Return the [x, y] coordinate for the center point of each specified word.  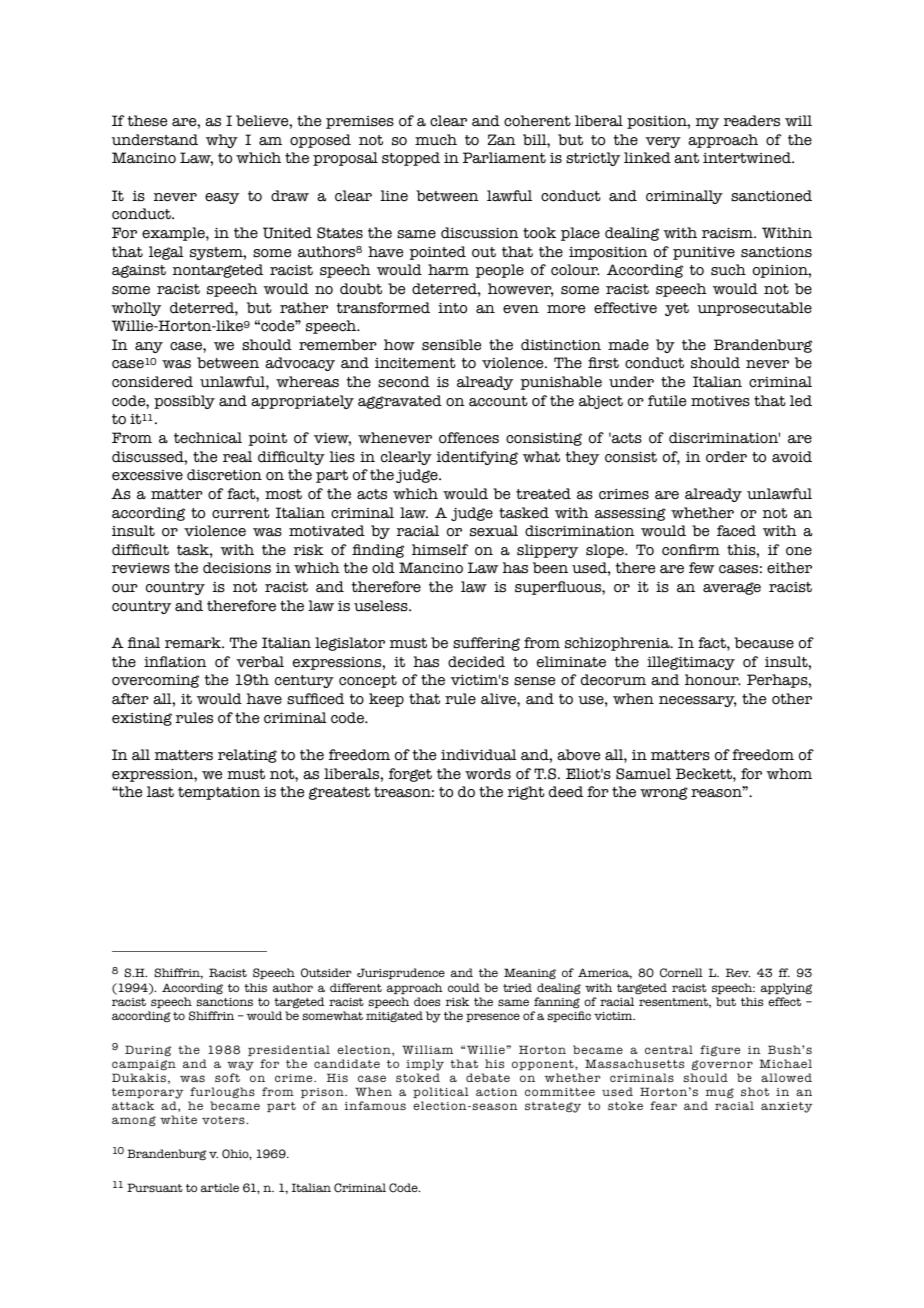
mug [720, 1093]
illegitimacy [691, 663]
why [222, 141]
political [441, 1092]
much [436, 140]
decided [476, 662]
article [220, 1187]
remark [194, 643]
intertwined [748, 158]
